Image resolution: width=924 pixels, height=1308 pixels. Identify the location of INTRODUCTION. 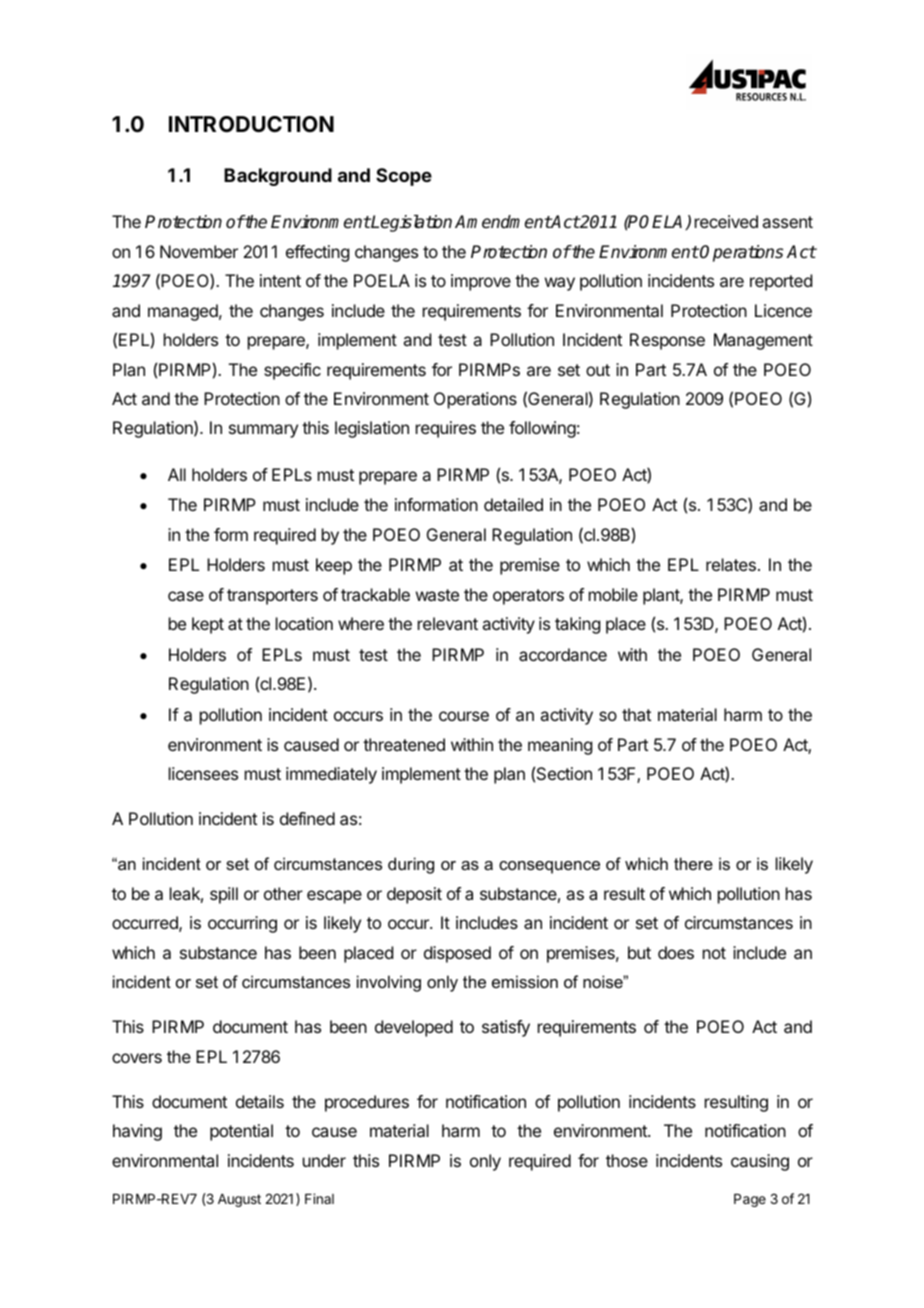
(251, 124).
